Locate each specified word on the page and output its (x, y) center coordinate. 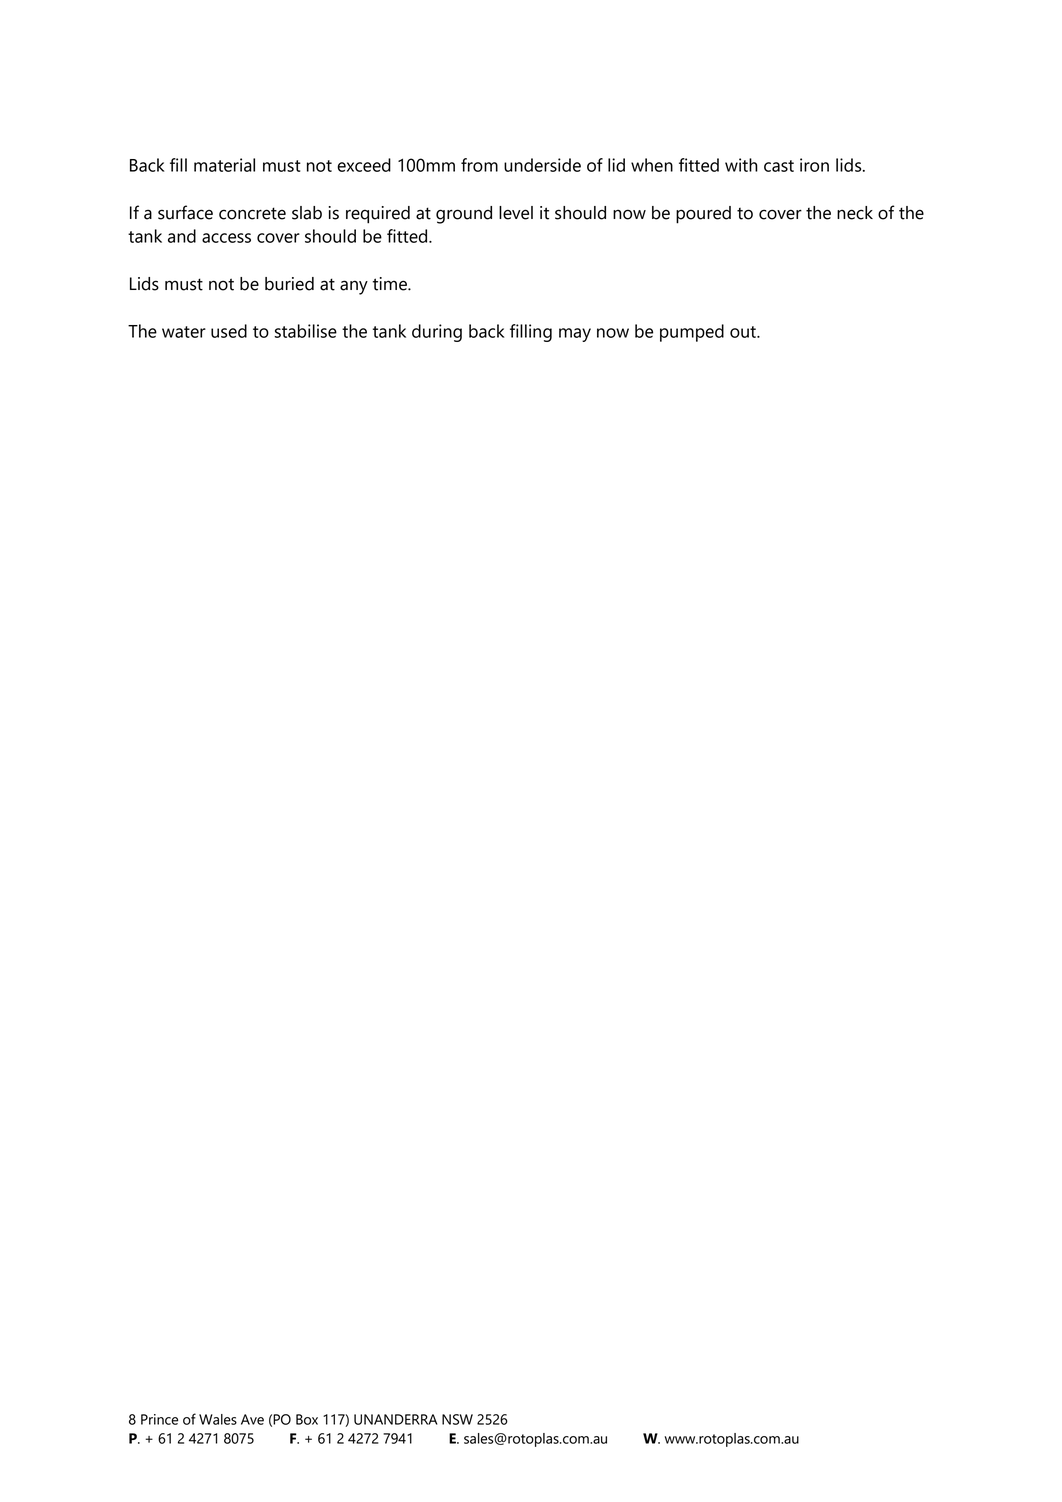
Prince (159, 1419)
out (744, 332)
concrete (252, 213)
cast (779, 166)
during (437, 333)
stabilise (305, 331)
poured (703, 215)
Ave (252, 1419)
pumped (692, 333)
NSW (457, 1419)
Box (307, 1419)
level (516, 213)
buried (289, 284)
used (229, 331)
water (184, 332)
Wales (218, 1419)
